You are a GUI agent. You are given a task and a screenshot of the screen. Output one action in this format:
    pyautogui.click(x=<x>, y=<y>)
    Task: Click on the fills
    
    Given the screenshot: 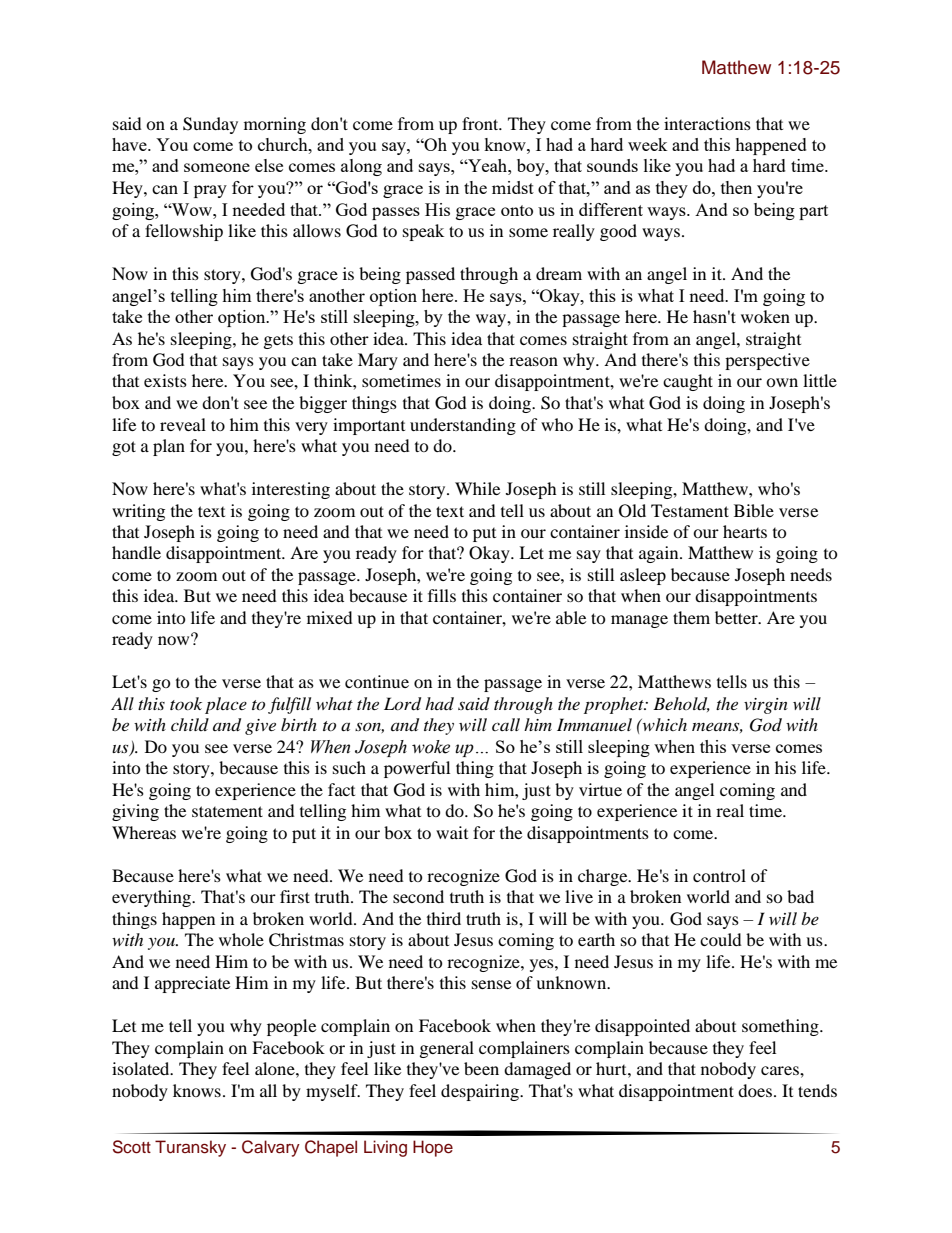 What is the action you would take?
    pyautogui.click(x=442, y=595)
